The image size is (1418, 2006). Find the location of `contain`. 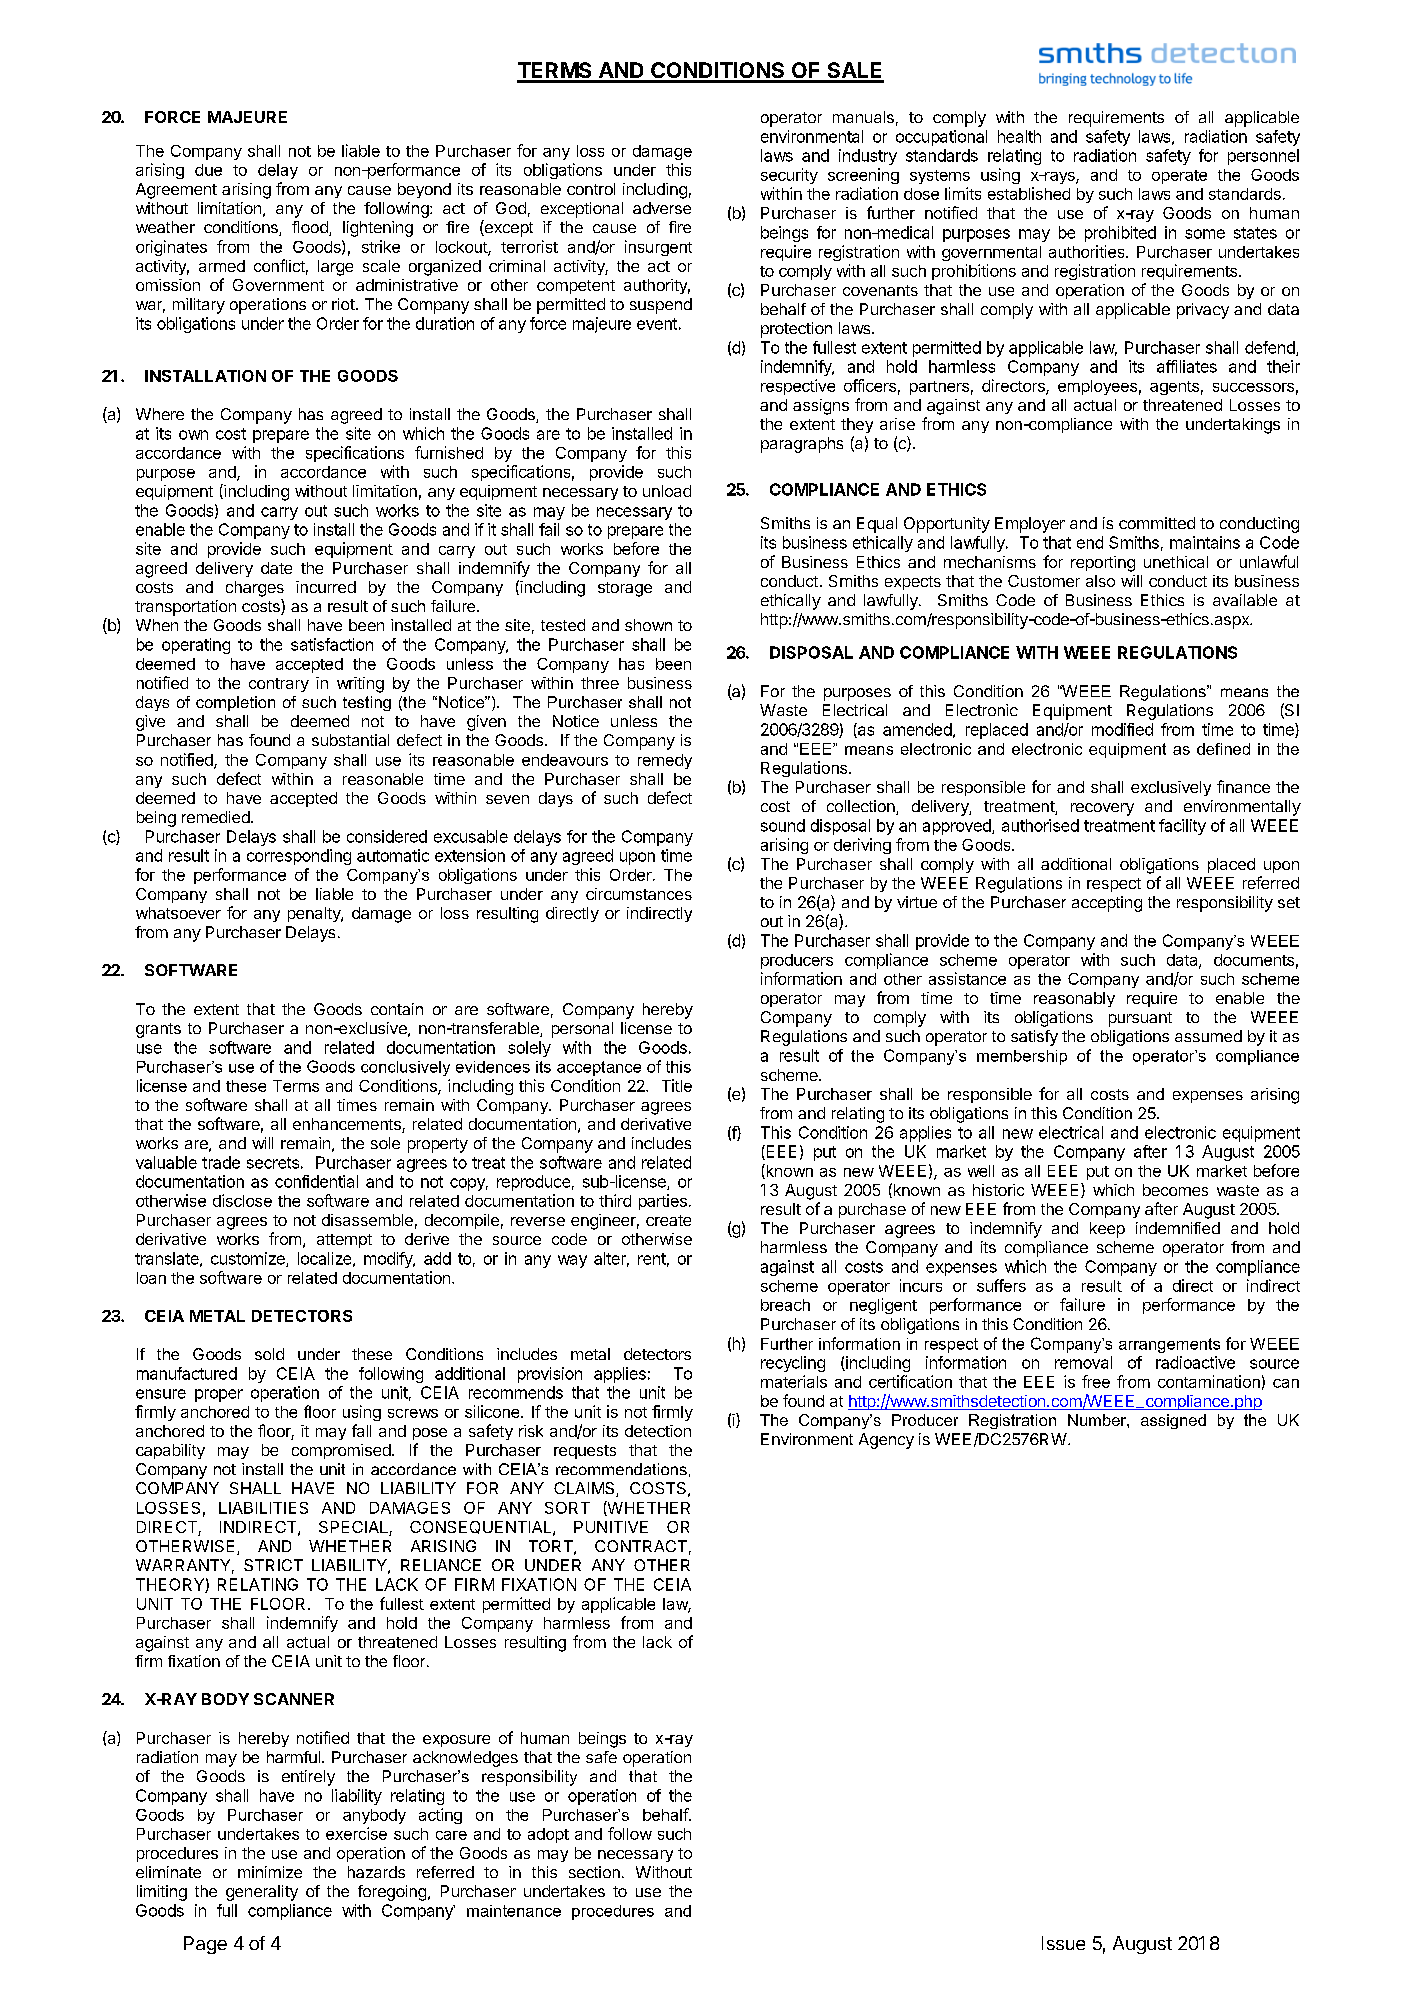

contain is located at coordinates (397, 1009).
